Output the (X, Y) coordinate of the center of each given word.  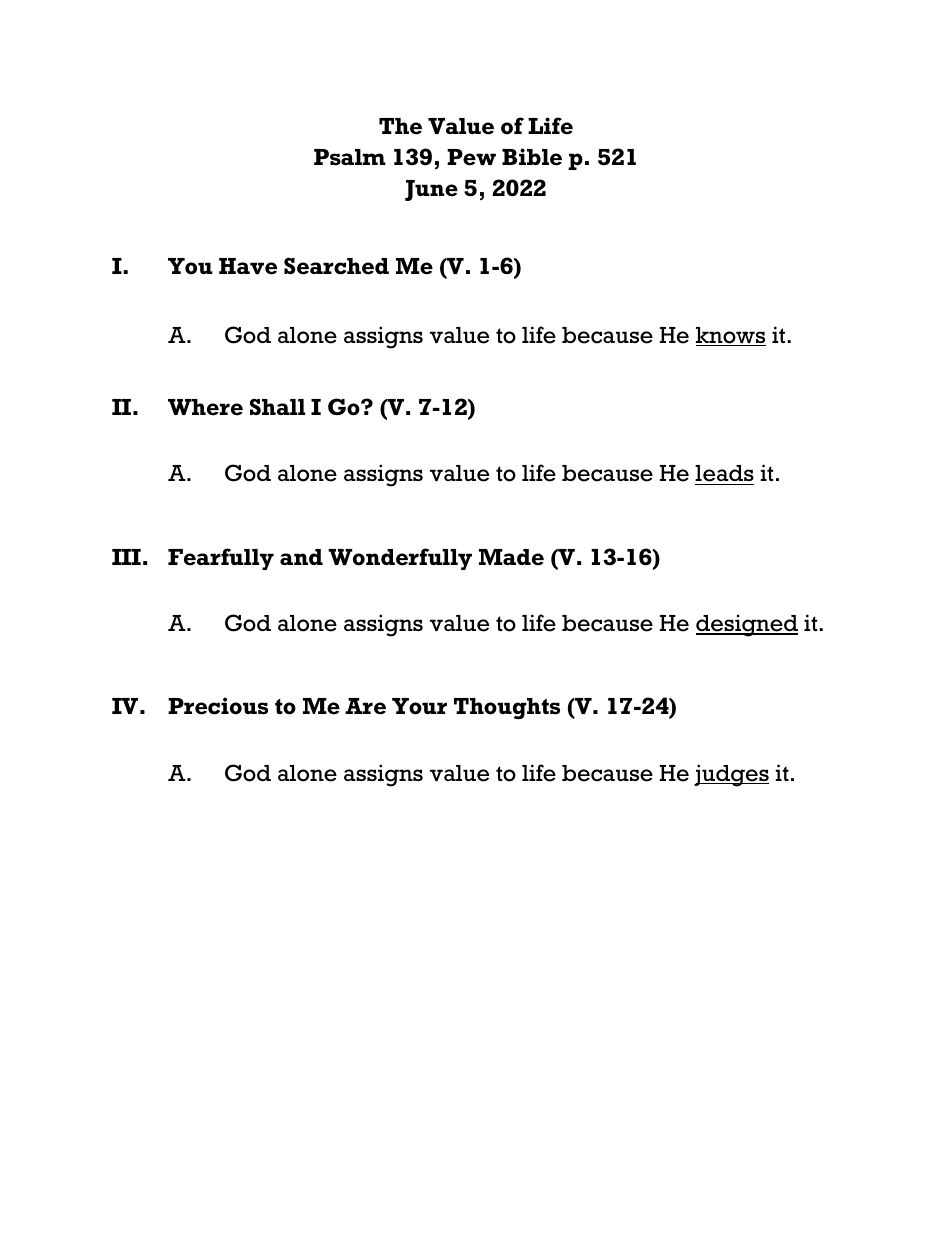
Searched (336, 266)
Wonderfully (400, 559)
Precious (218, 706)
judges (731, 775)
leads (724, 473)
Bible (532, 157)
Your (419, 706)
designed (747, 625)
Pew (471, 157)
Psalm (350, 157)
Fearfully (221, 559)
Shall (277, 406)
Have (248, 266)
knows (731, 336)
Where (205, 407)
